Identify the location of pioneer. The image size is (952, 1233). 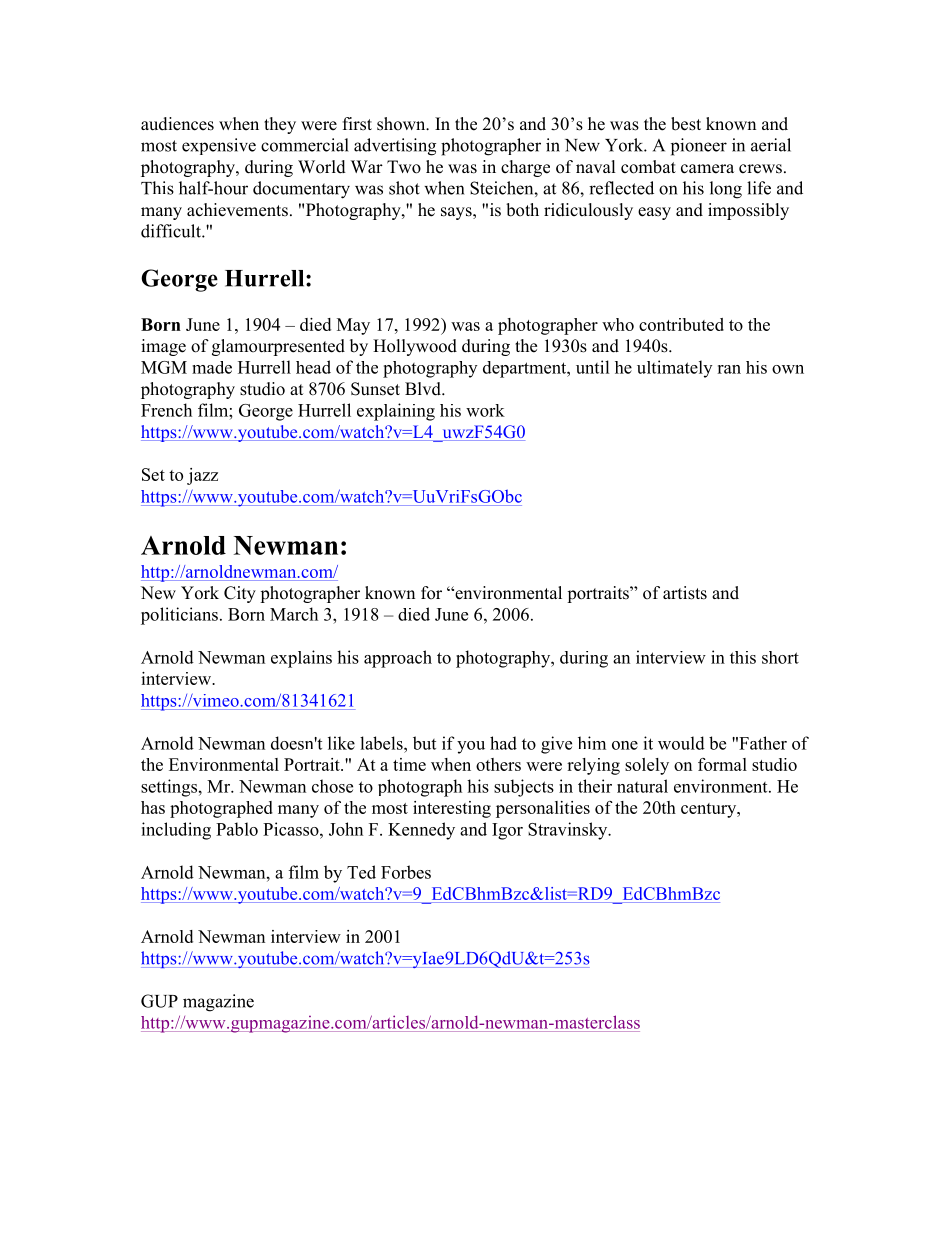
(699, 147).
